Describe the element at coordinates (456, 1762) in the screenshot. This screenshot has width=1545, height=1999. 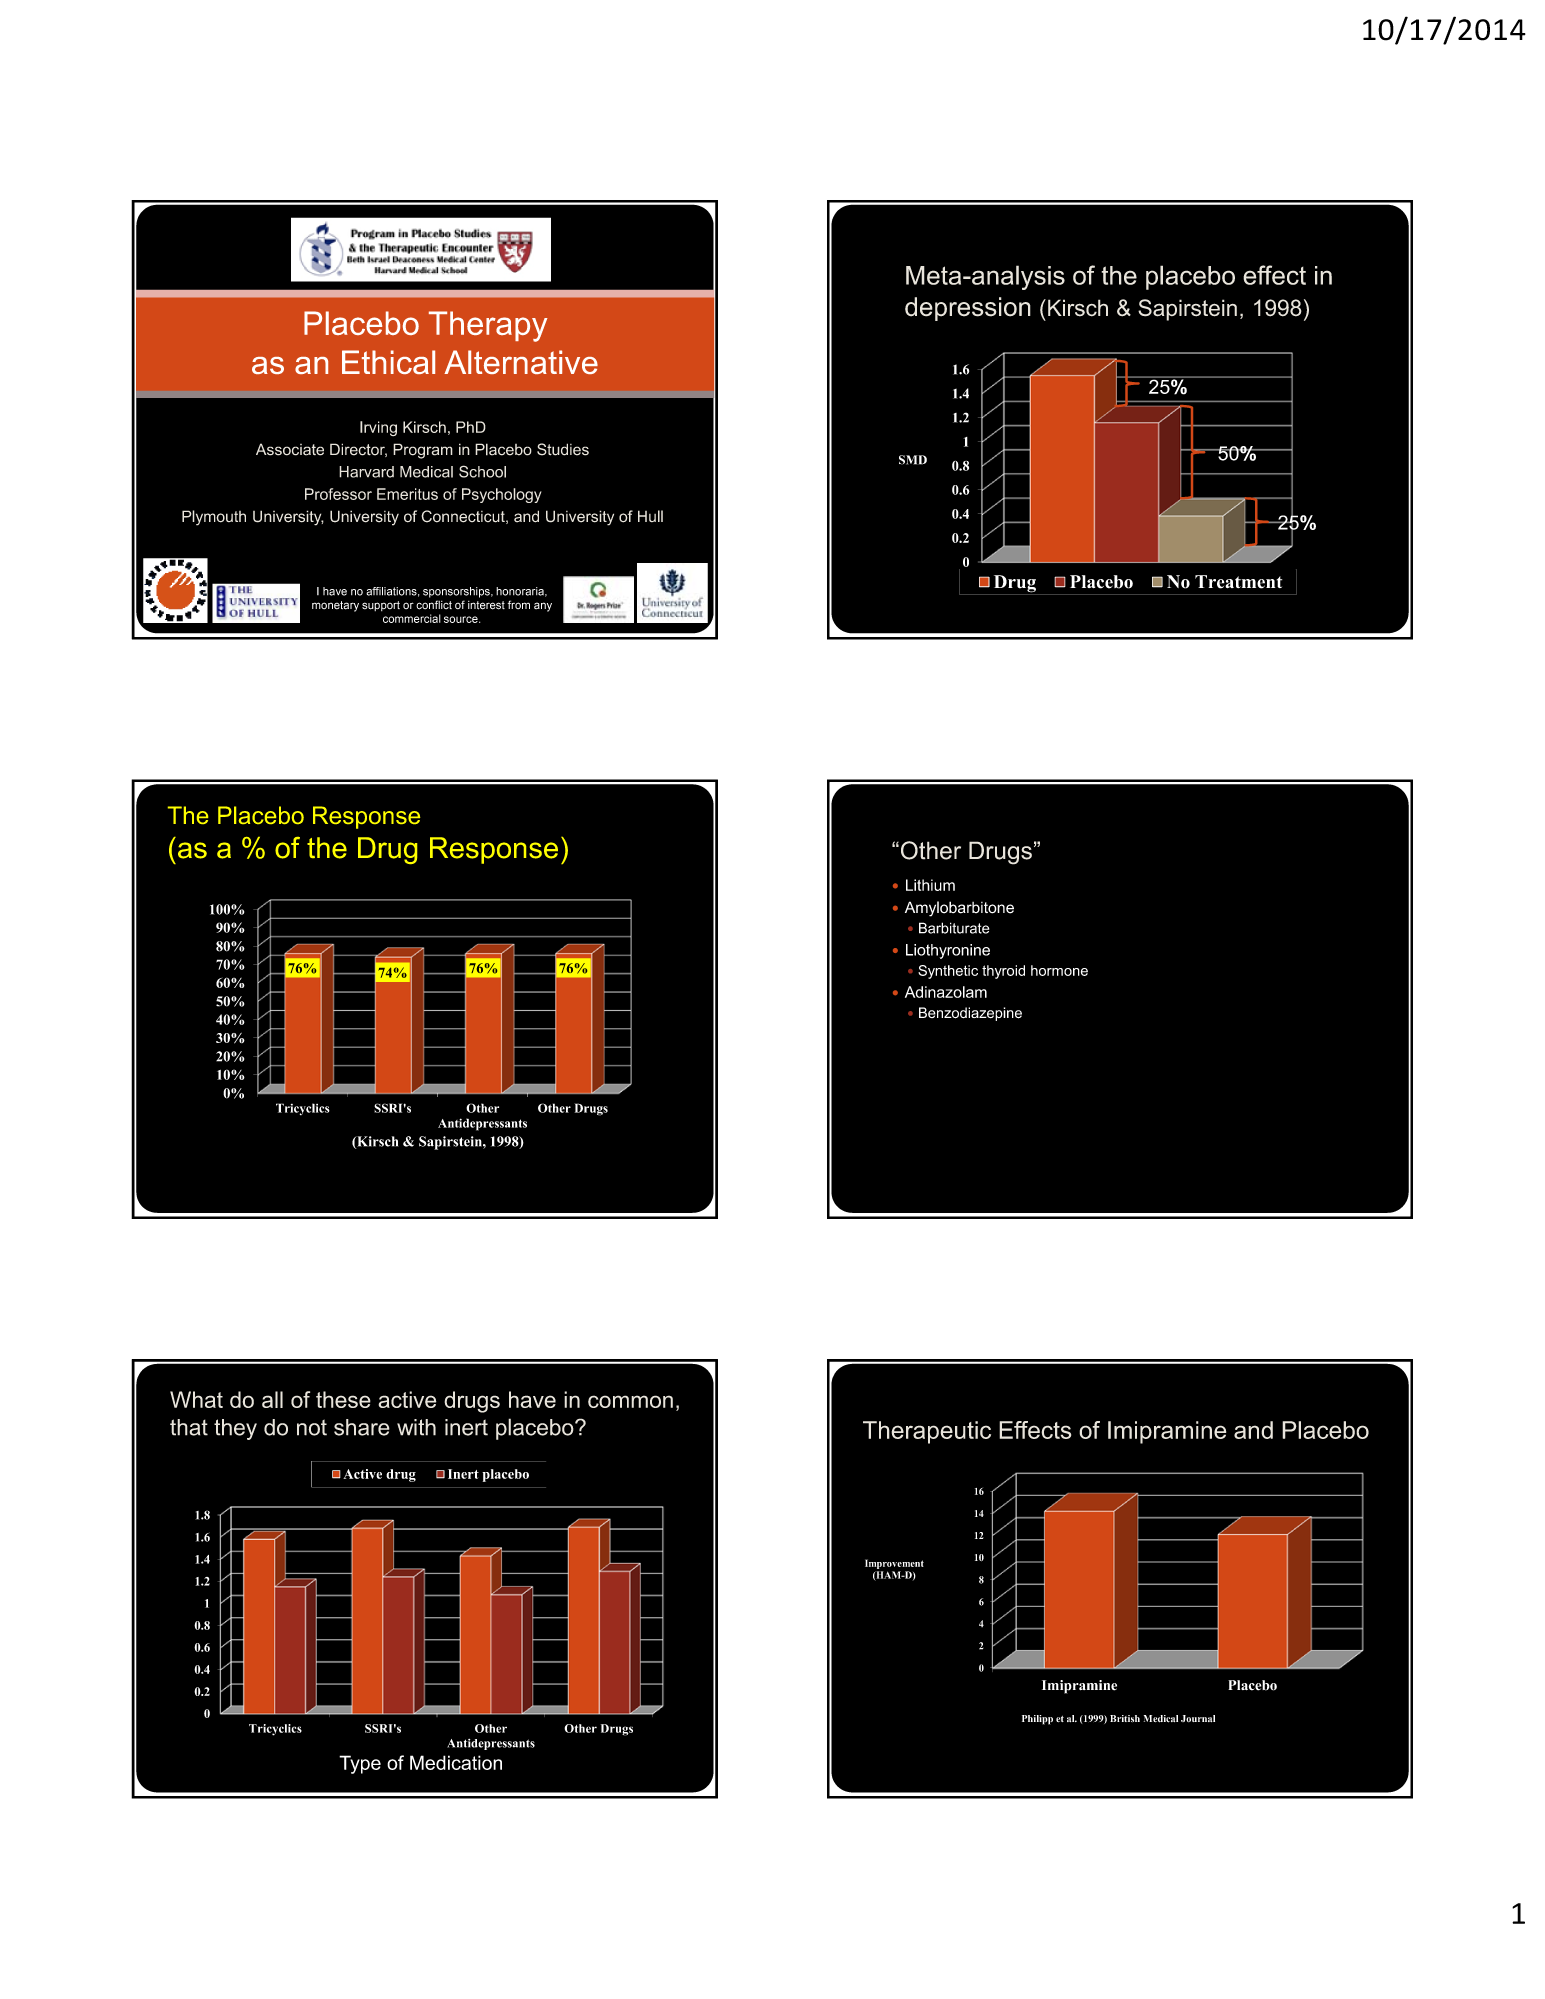
I see `Medication` at that location.
